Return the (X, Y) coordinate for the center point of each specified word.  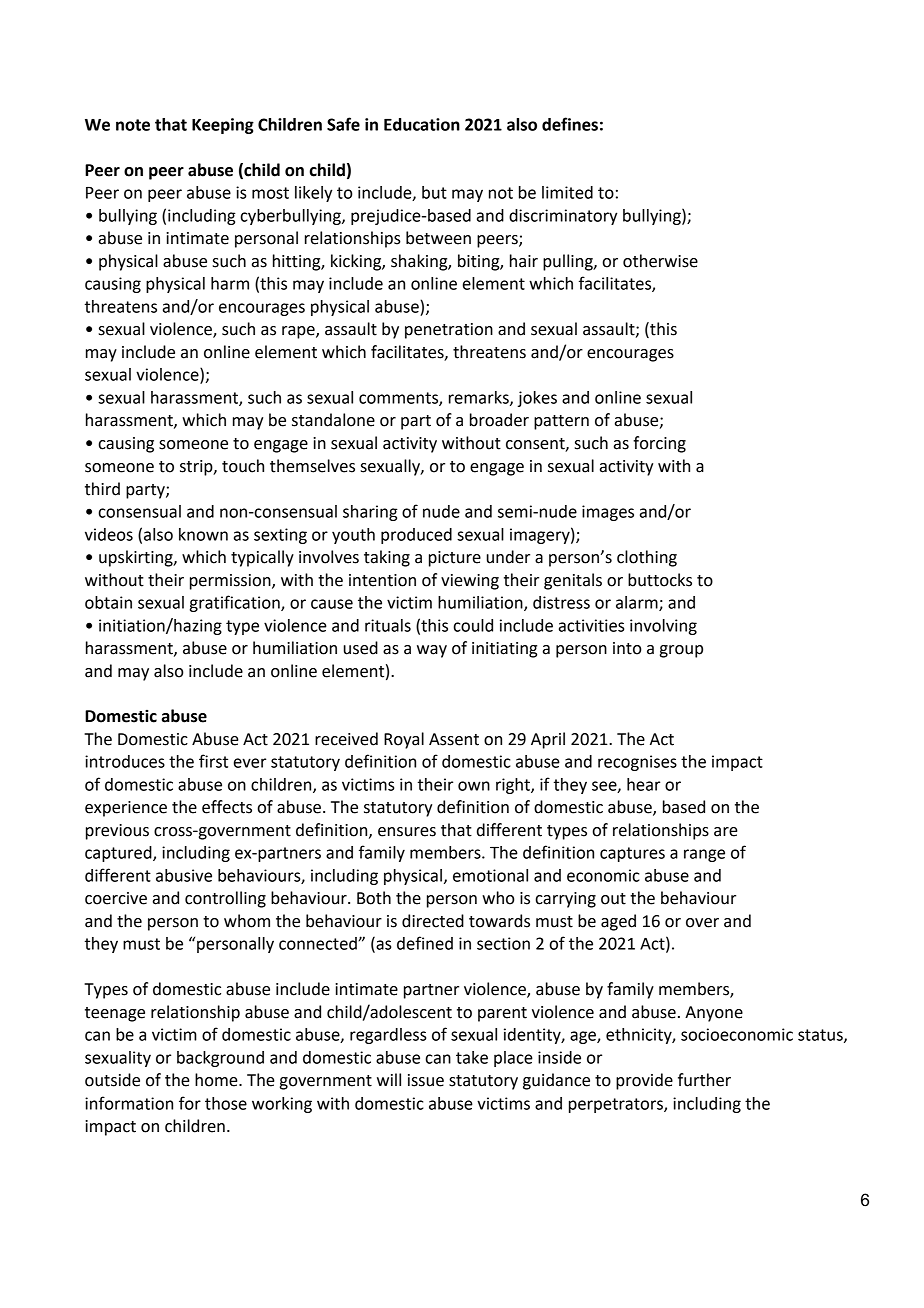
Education (422, 124)
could (473, 625)
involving (663, 627)
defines (570, 124)
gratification (236, 603)
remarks (480, 398)
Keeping (223, 126)
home (217, 1080)
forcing (659, 444)
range (704, 855)
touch (243, 466)
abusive (184, 875)
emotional (490, 875)
